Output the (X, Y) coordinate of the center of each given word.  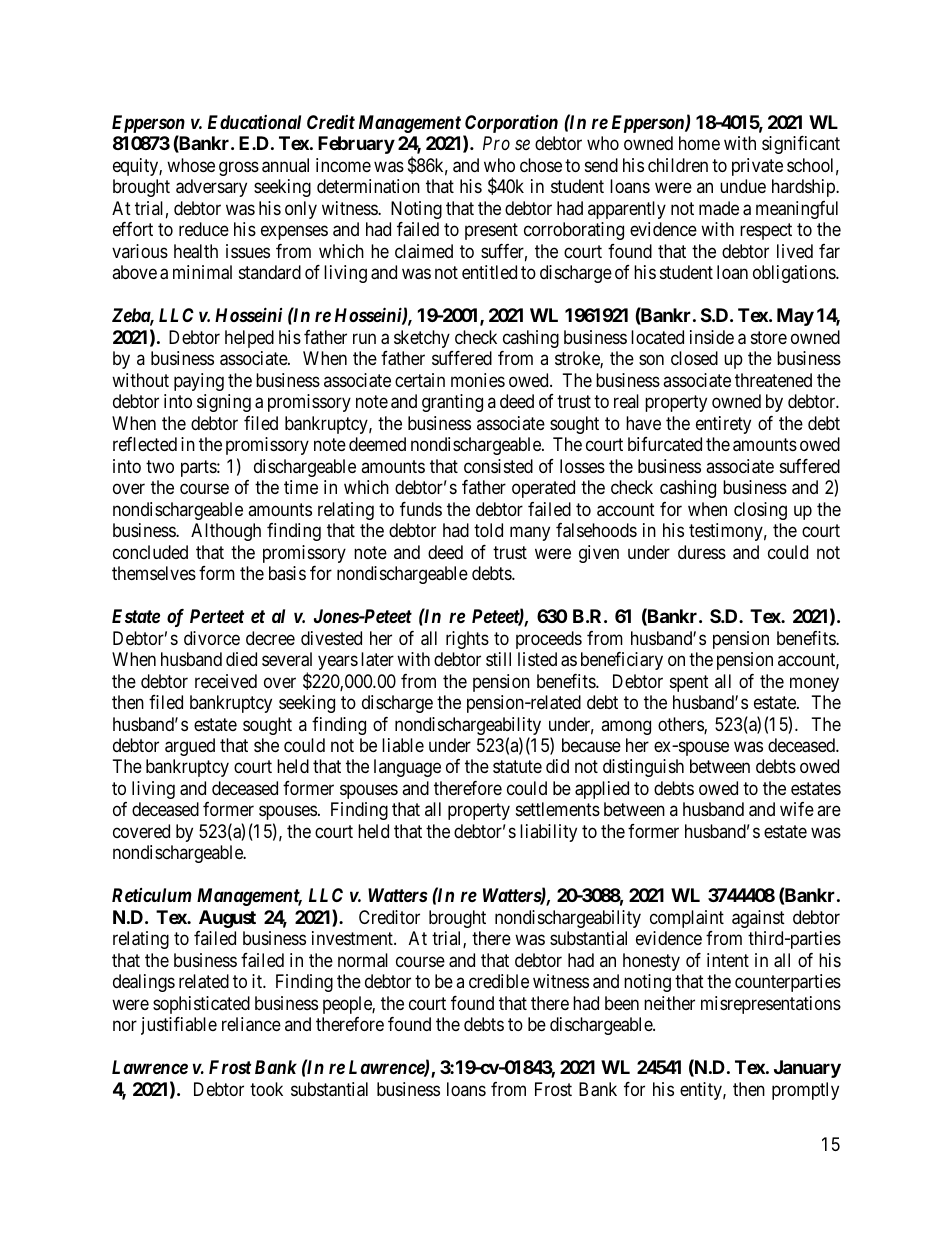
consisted (498, 466)
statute (517, 767)
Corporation (510, 125)
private (757, 167)
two (160, 466)
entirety (723, 425)
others (681, 725)
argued (190, 747)
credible (499, 981)
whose (191, 165)
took (266, 1089)
